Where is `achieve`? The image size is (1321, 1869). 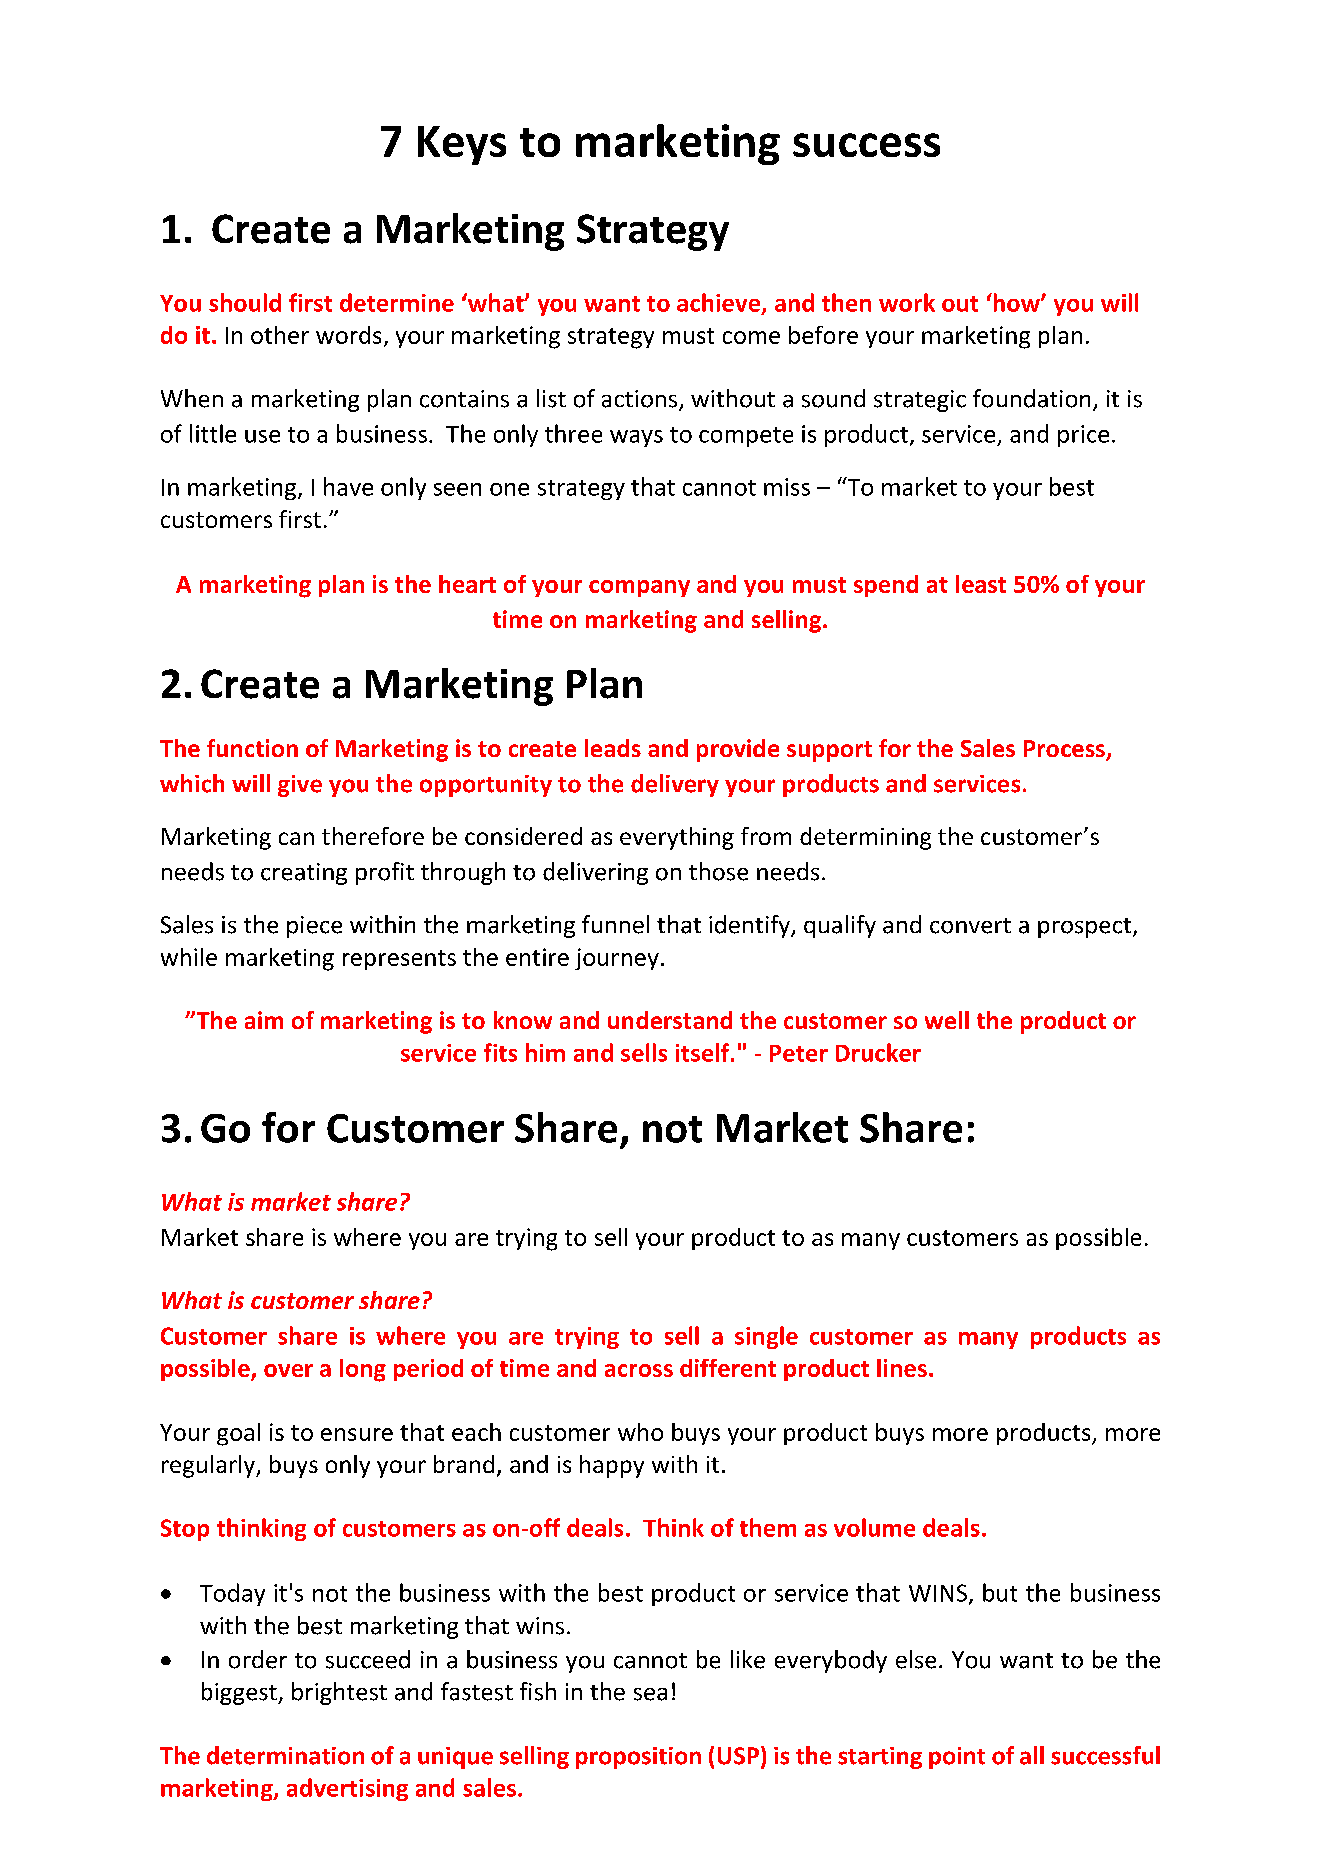
achieve is located at coordinates (718, 302).
